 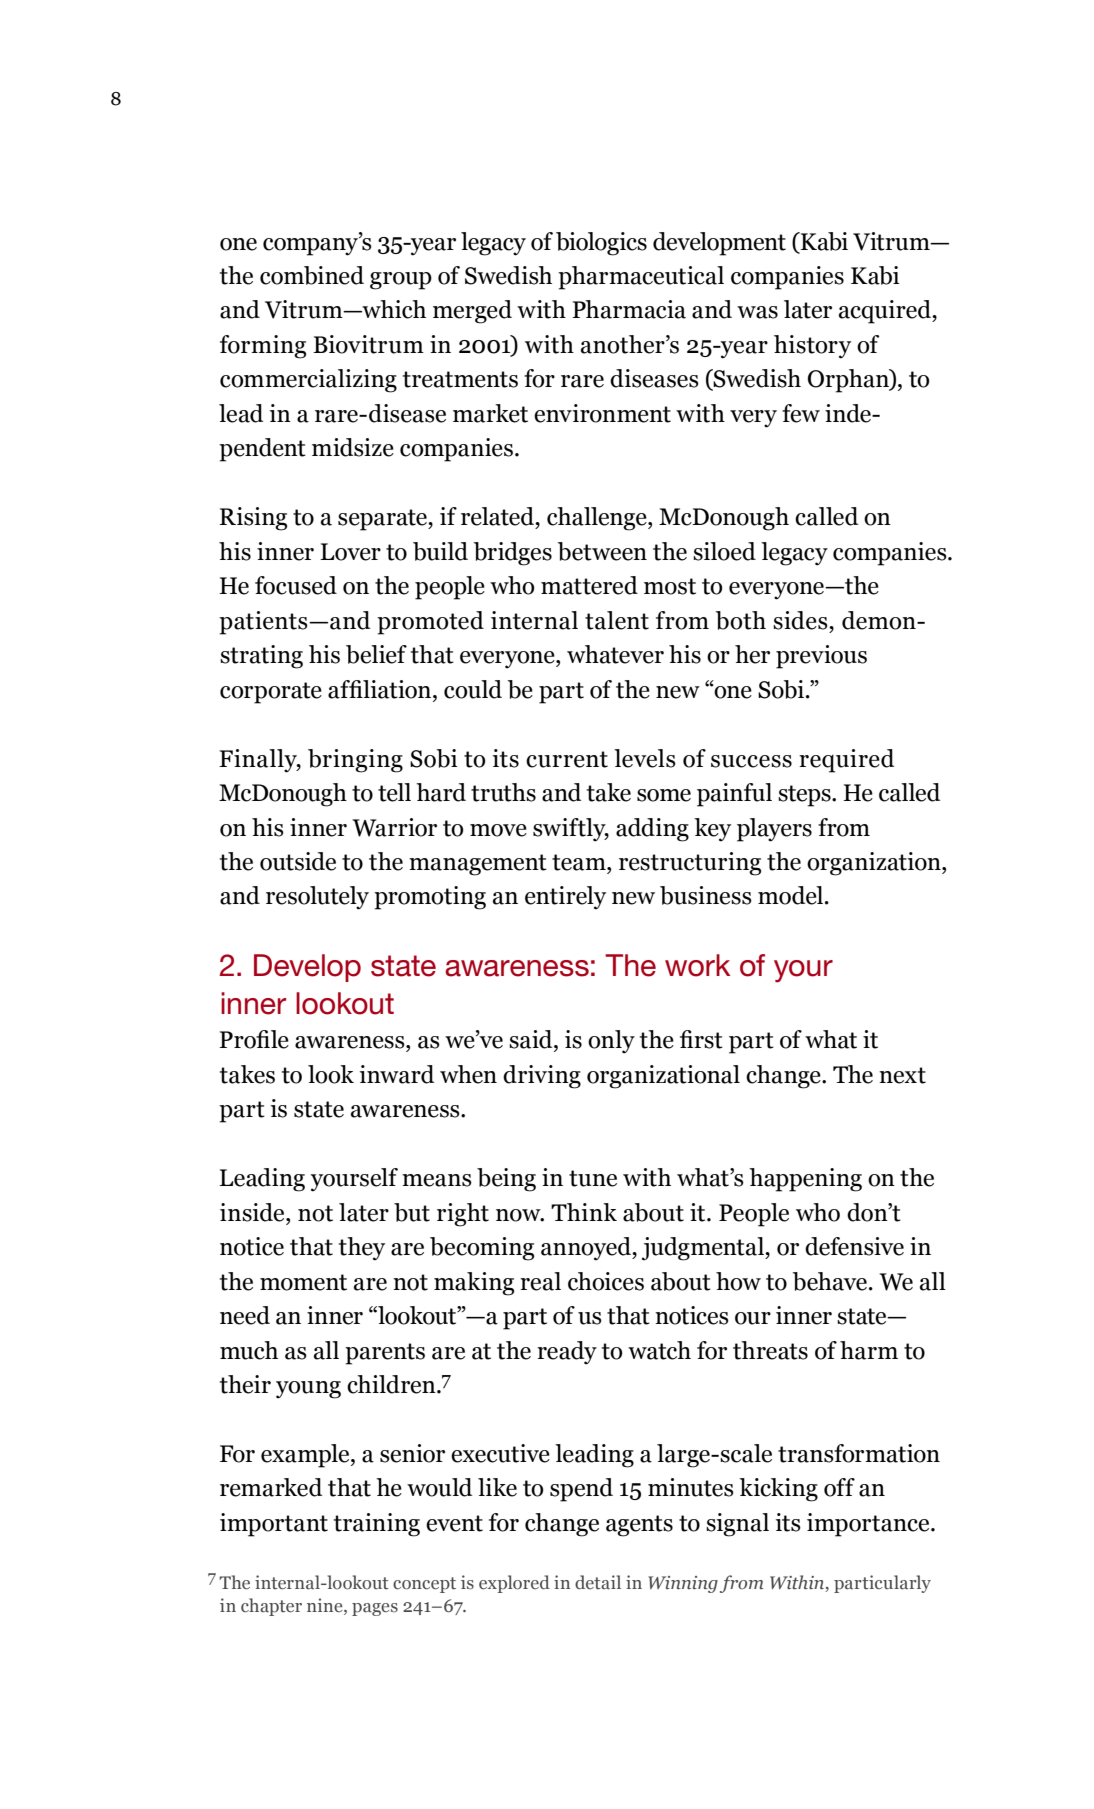 What do you see at coordinates (355, 761) in the screenshot?
I see `bringing` at bounding box center [355, 761].
